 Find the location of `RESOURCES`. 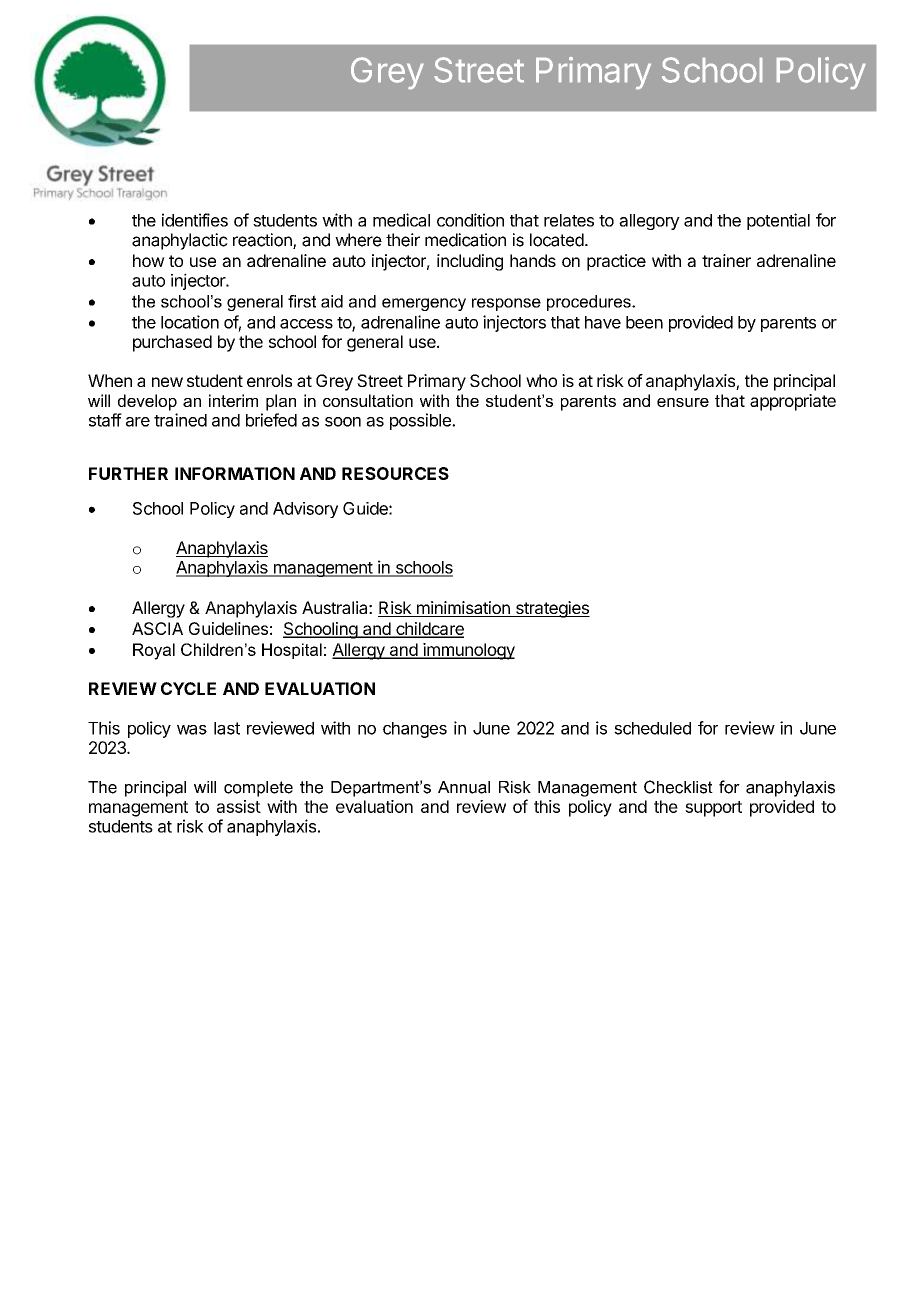

RESOURCES is located at coordinates (395, 473).
